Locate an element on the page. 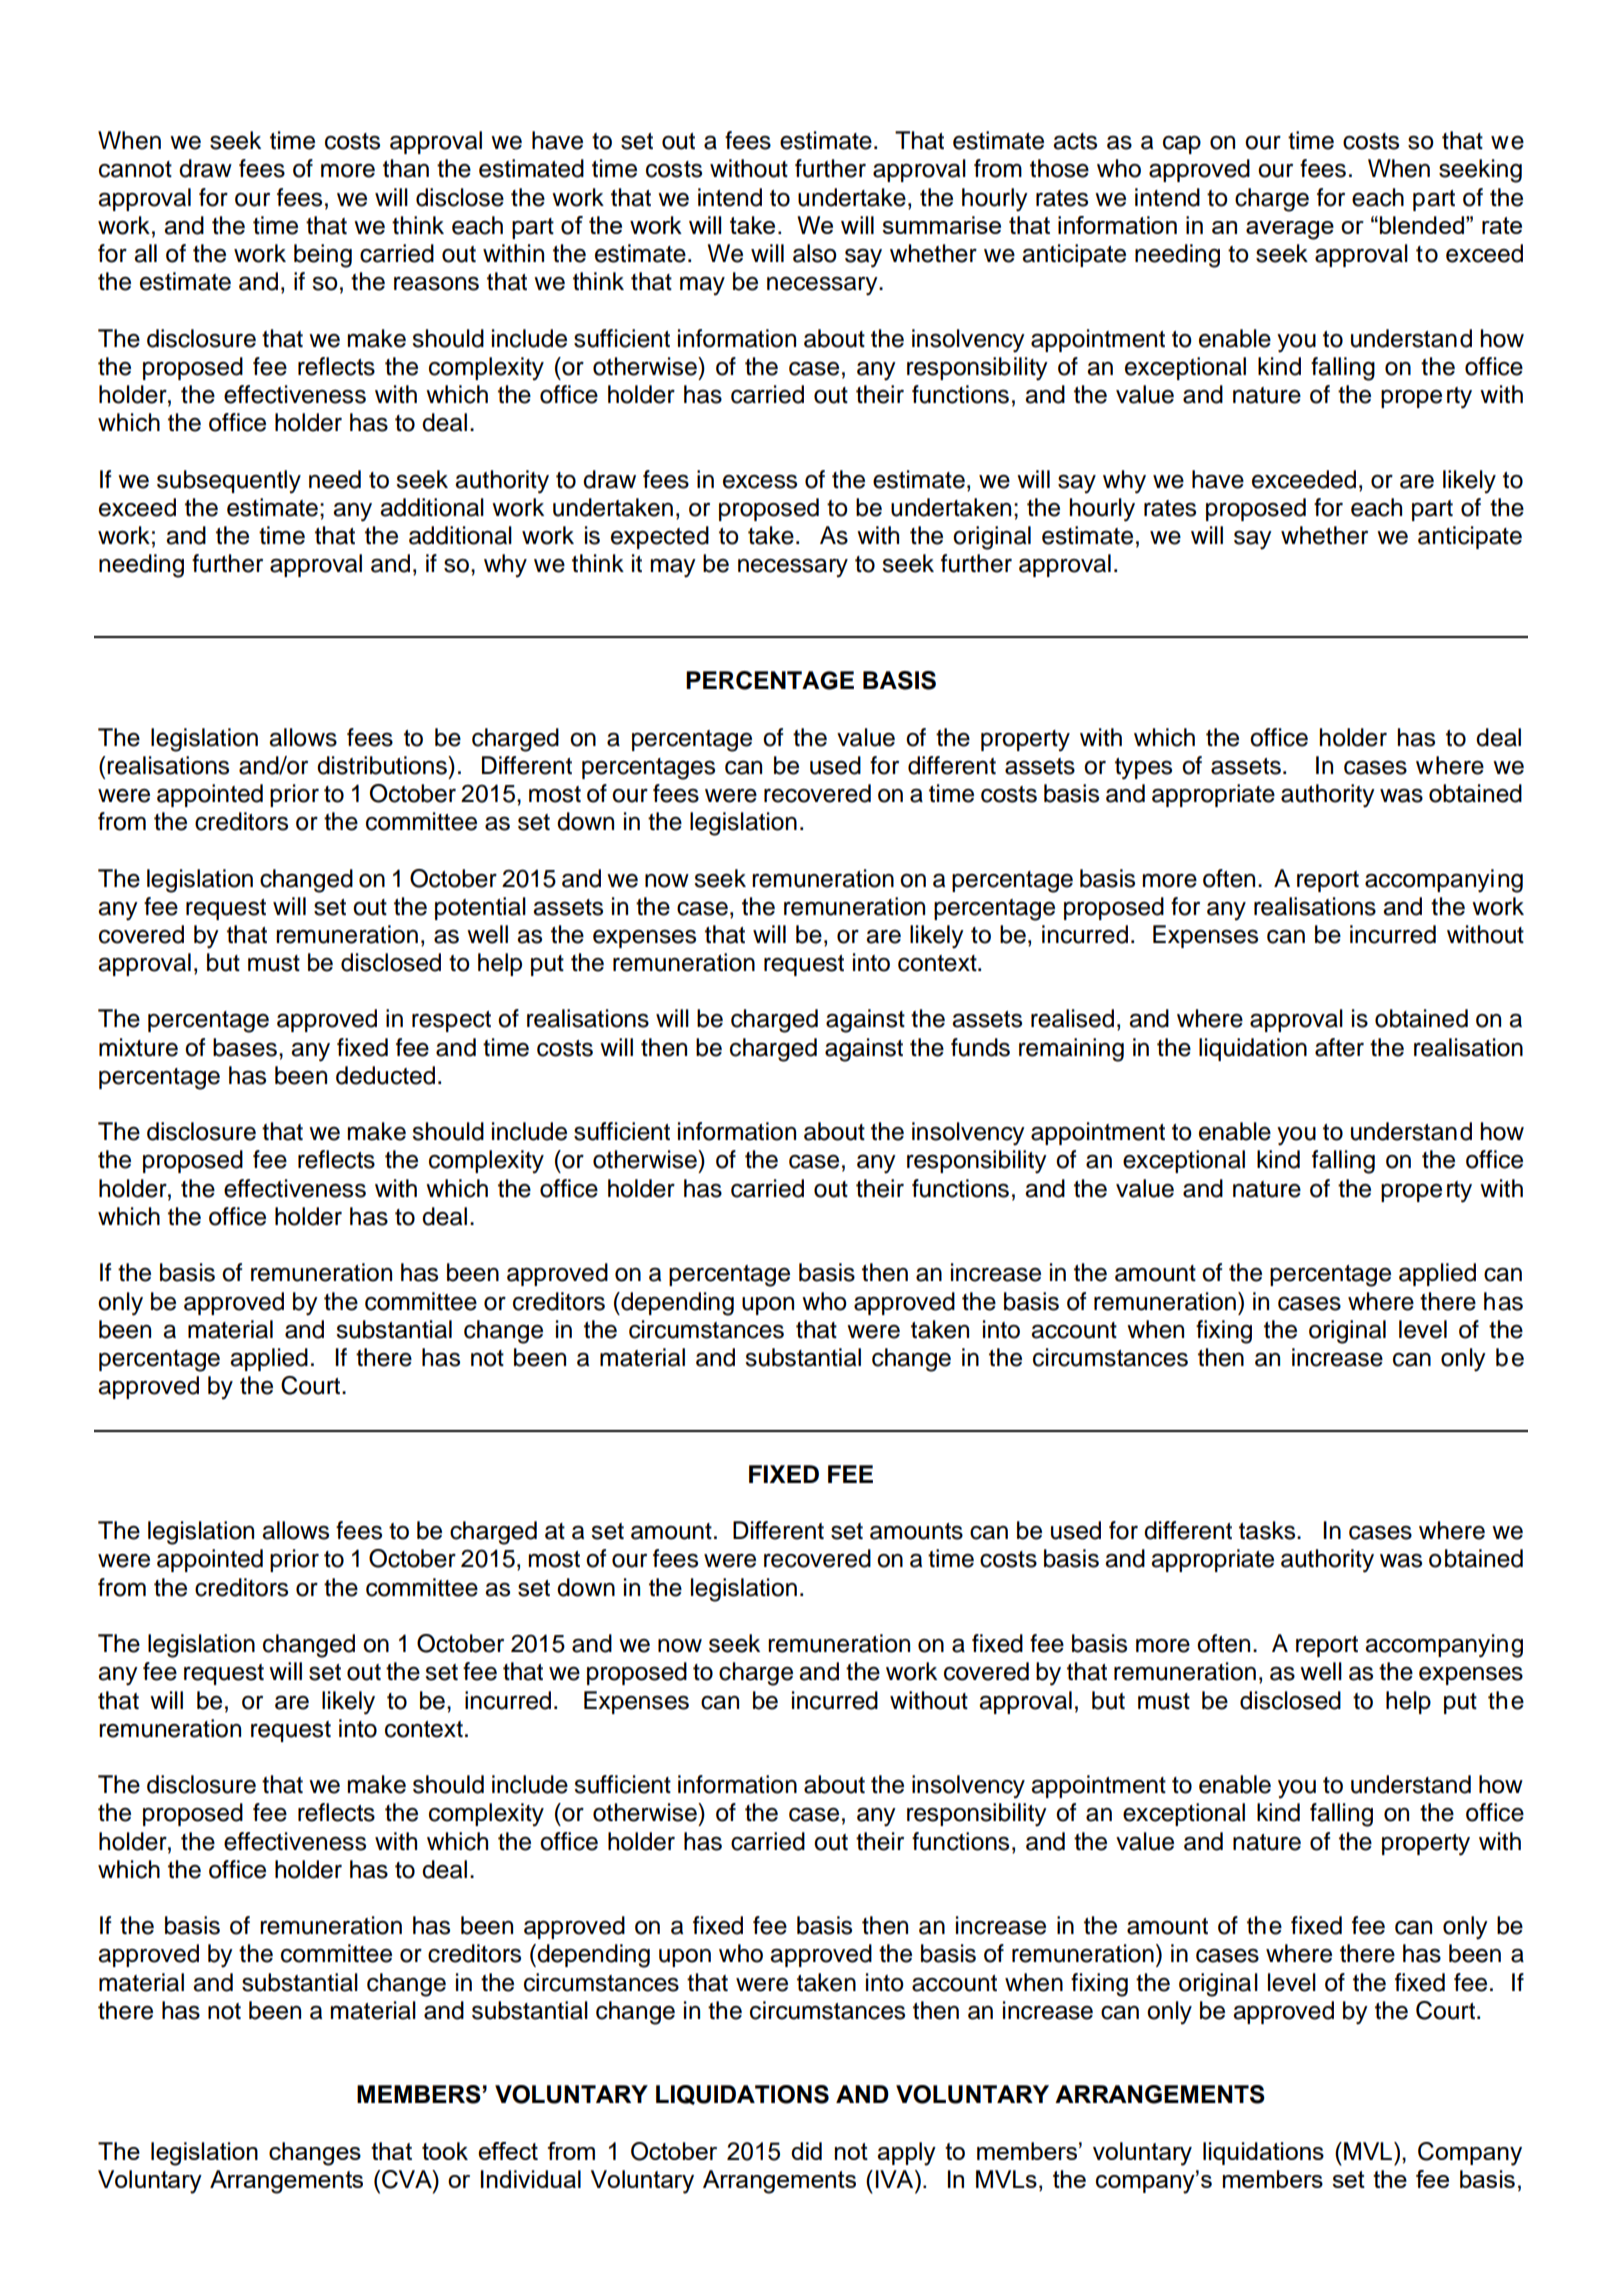 The width and height of the image is (1622, 2294). also is located at coordinates (815, 253).
